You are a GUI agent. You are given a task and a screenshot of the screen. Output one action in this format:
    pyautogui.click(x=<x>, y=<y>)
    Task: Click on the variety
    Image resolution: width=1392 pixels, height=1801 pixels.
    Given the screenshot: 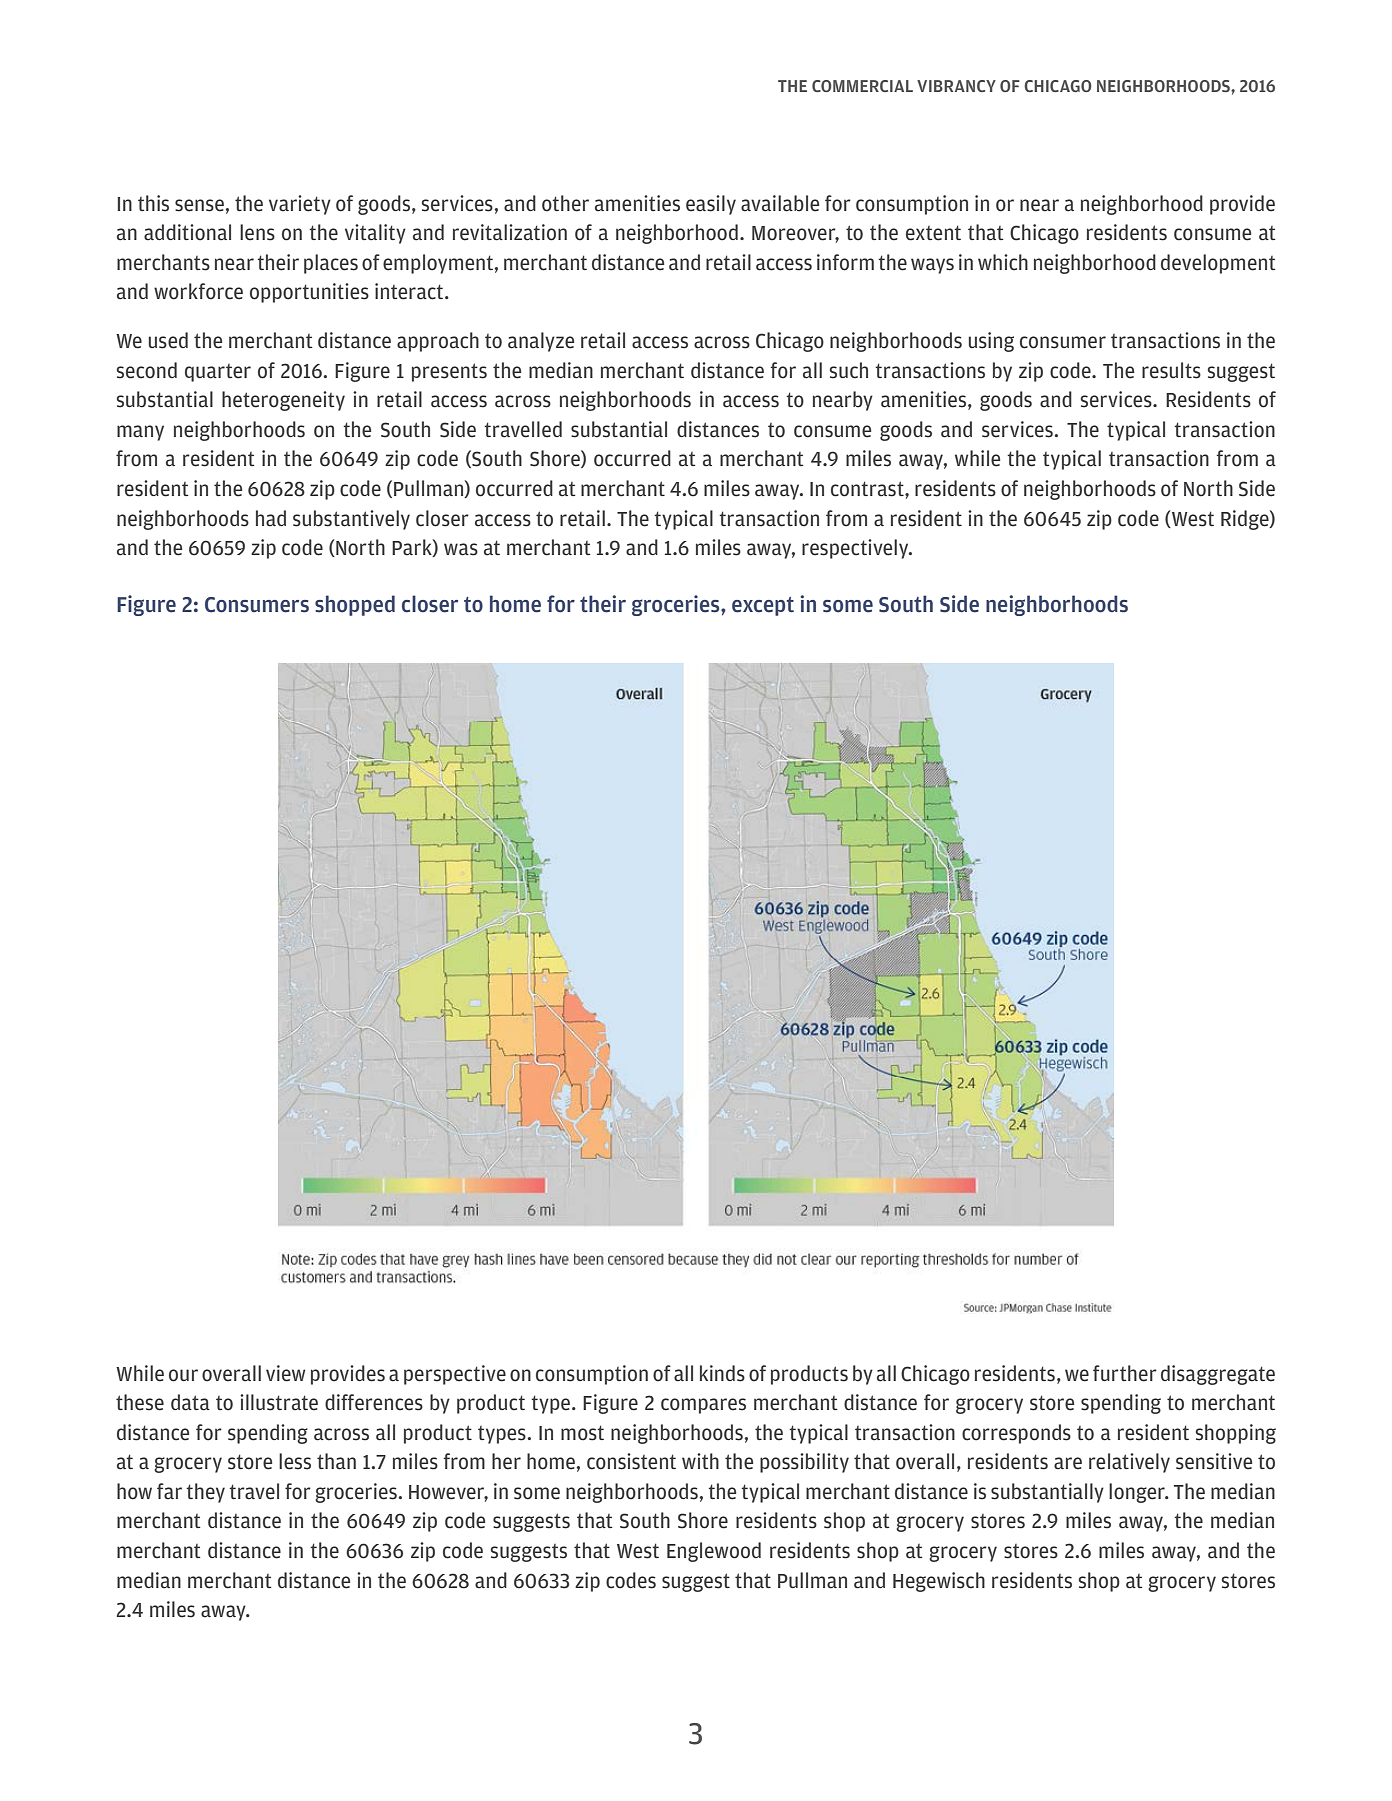 What is the action you would take?
    pyautogui.click(x=300, y=205)
